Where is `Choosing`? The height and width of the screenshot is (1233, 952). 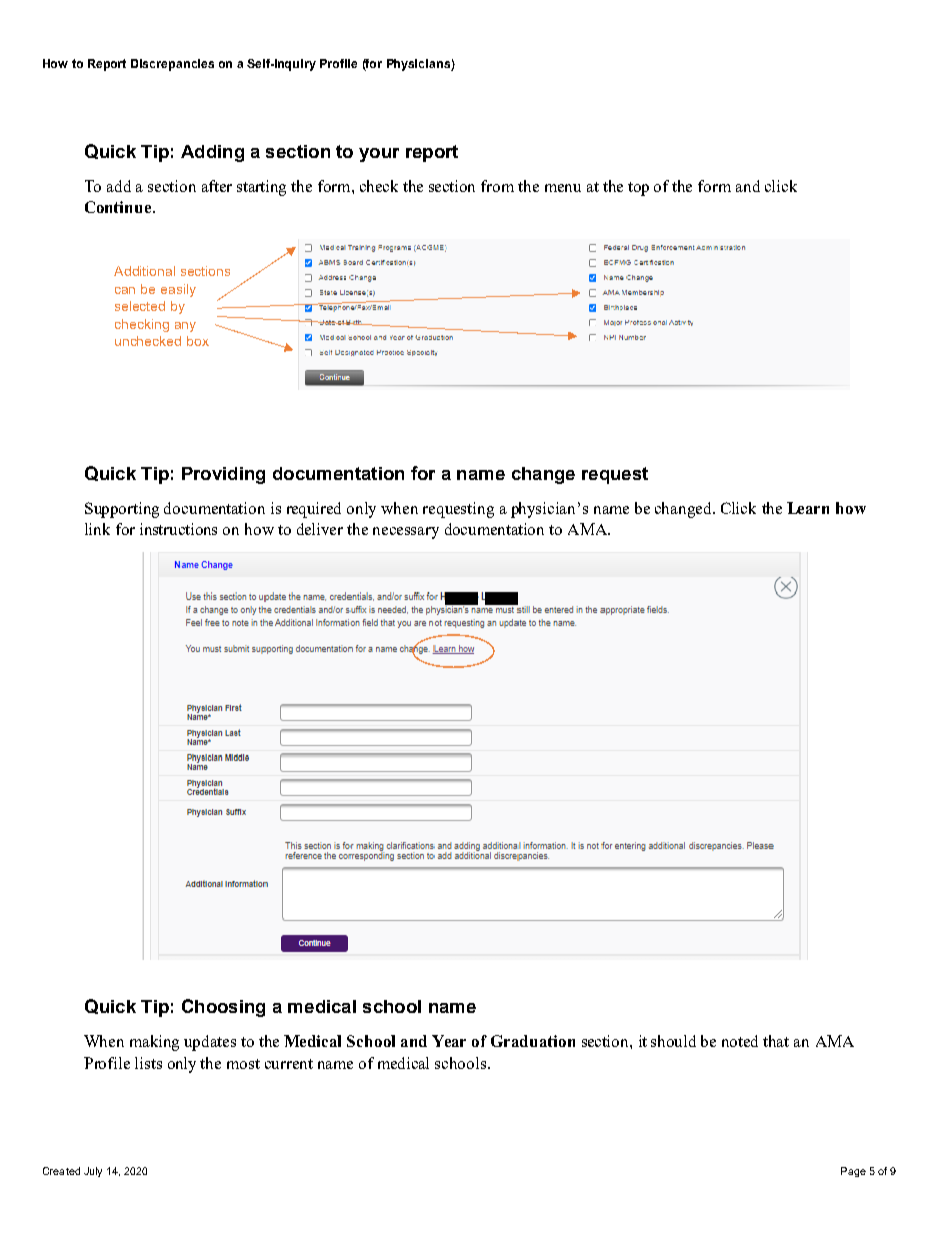 Choosing is located at coordinates (223, 1008).
